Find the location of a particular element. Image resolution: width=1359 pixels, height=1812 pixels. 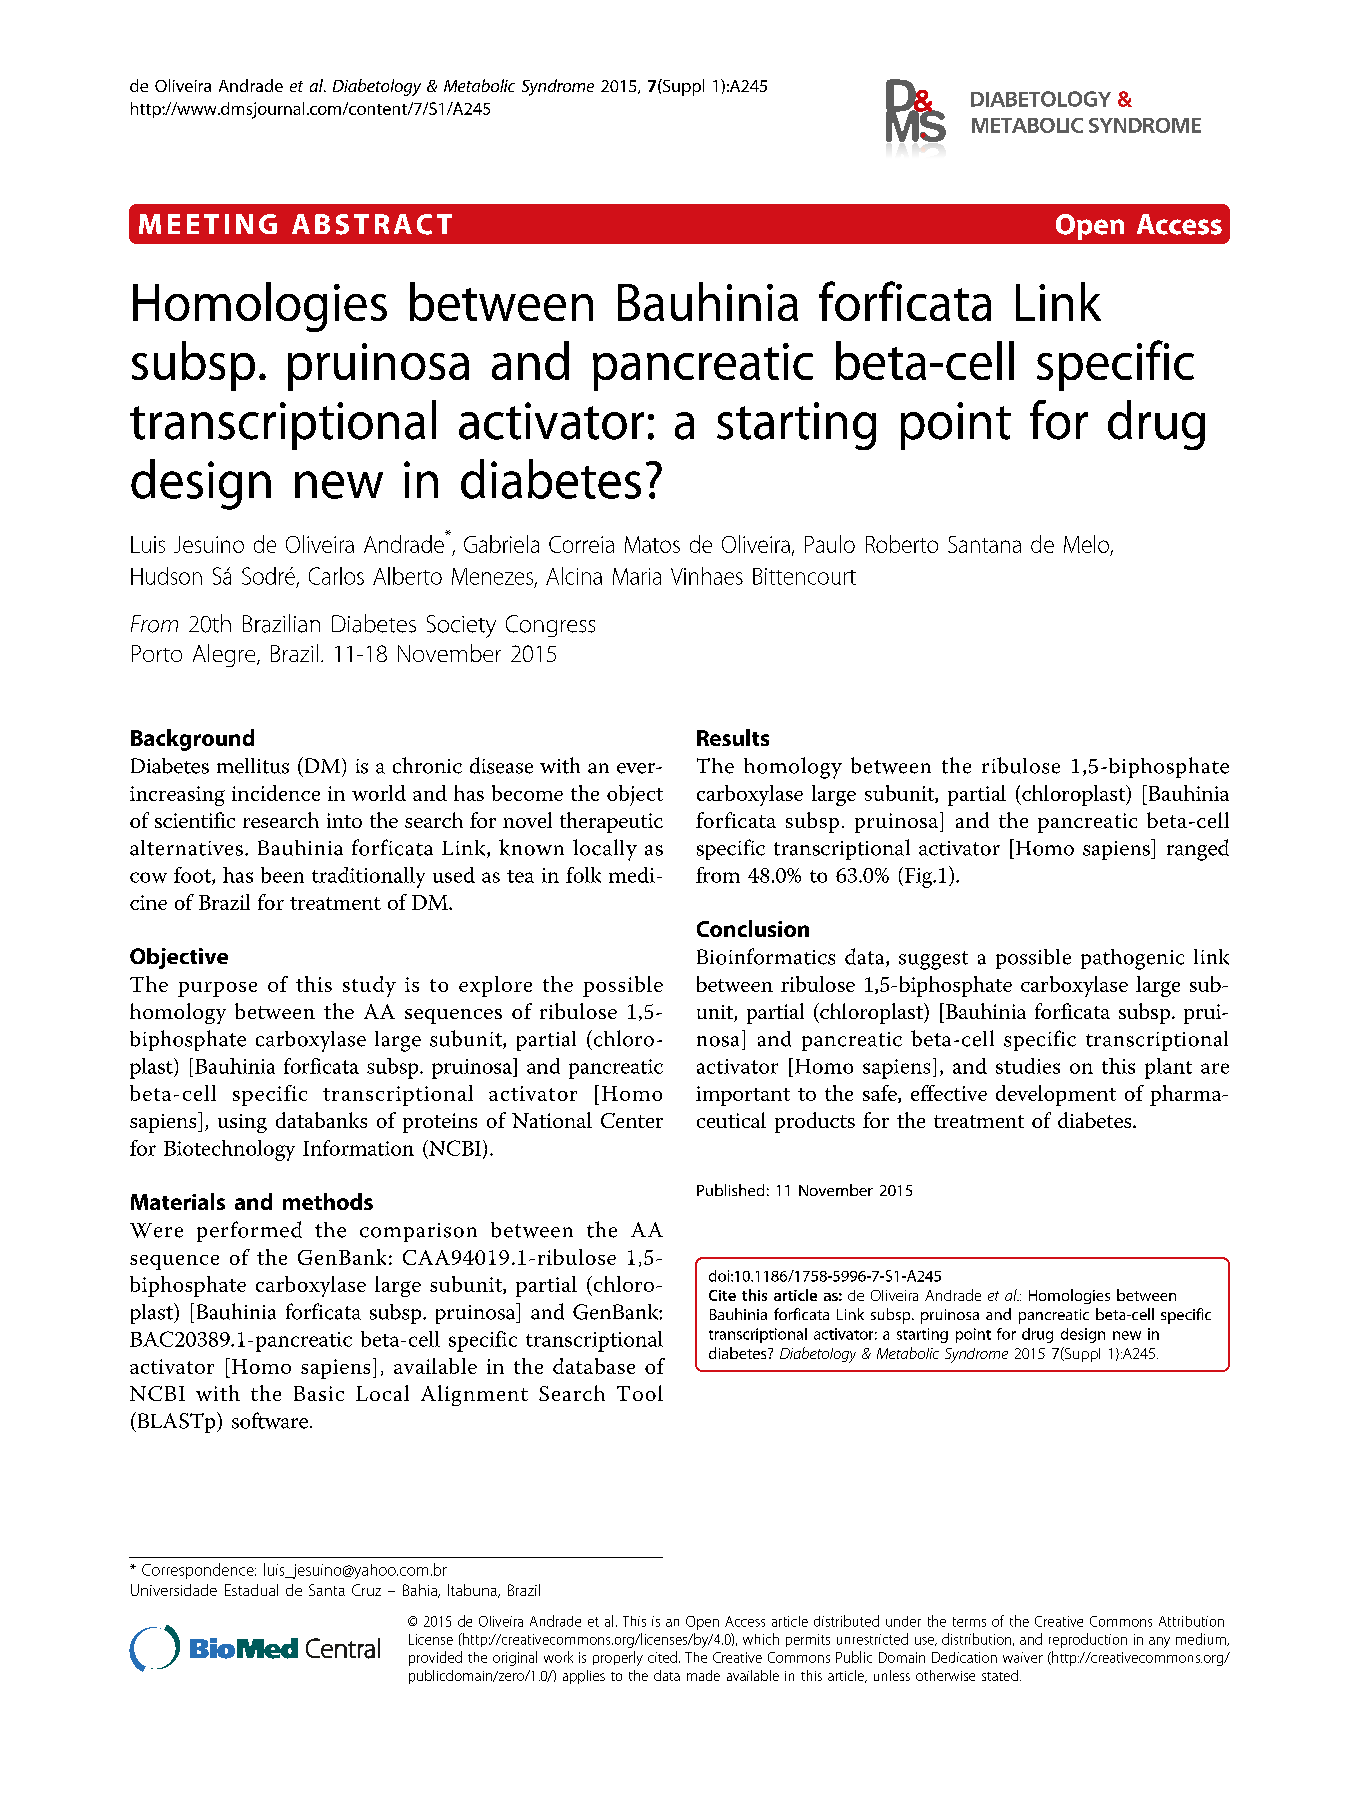

pathogenic is located at coordinates (1132, 959).
